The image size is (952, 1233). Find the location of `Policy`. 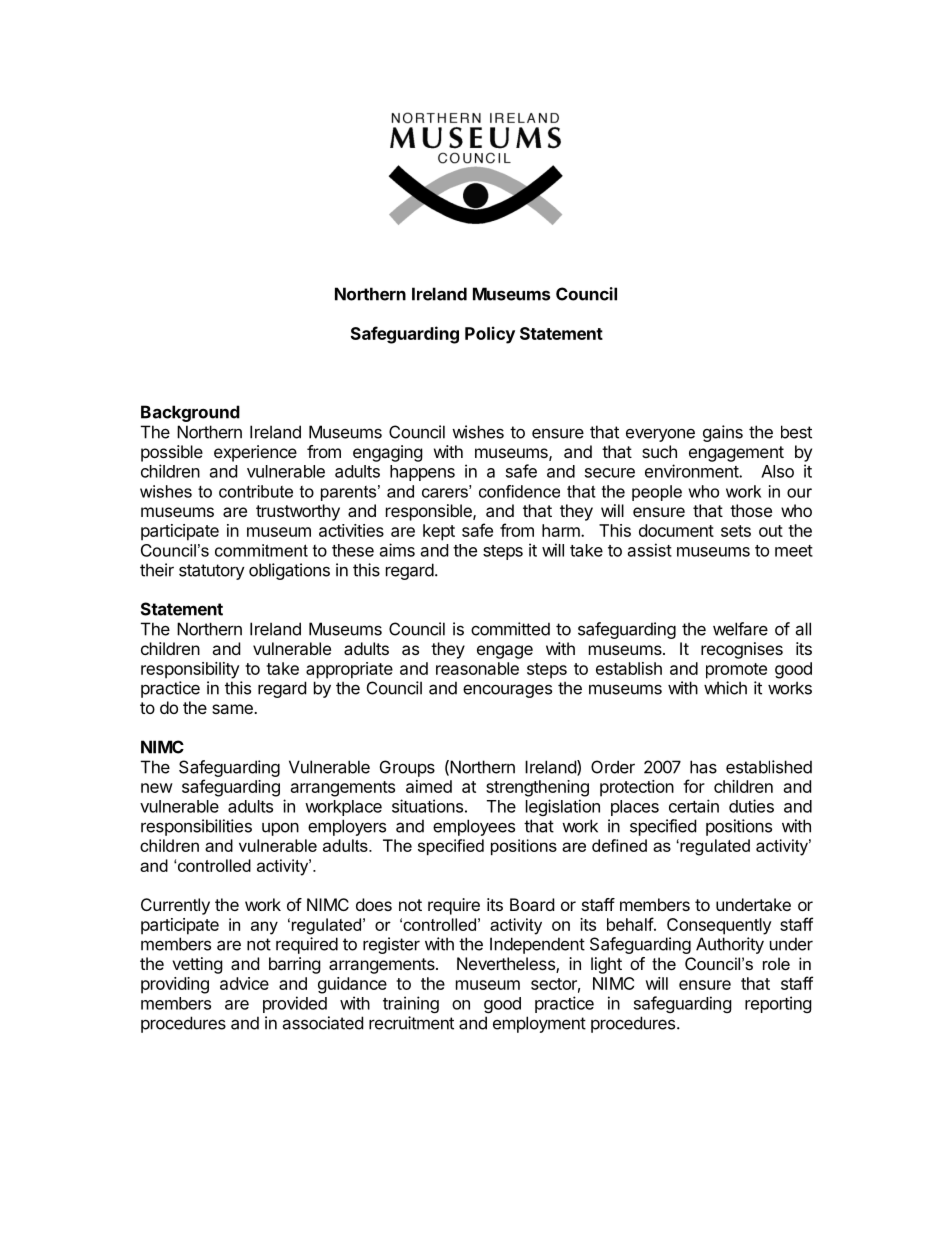

Policy is located at coordinates (490, 335).
